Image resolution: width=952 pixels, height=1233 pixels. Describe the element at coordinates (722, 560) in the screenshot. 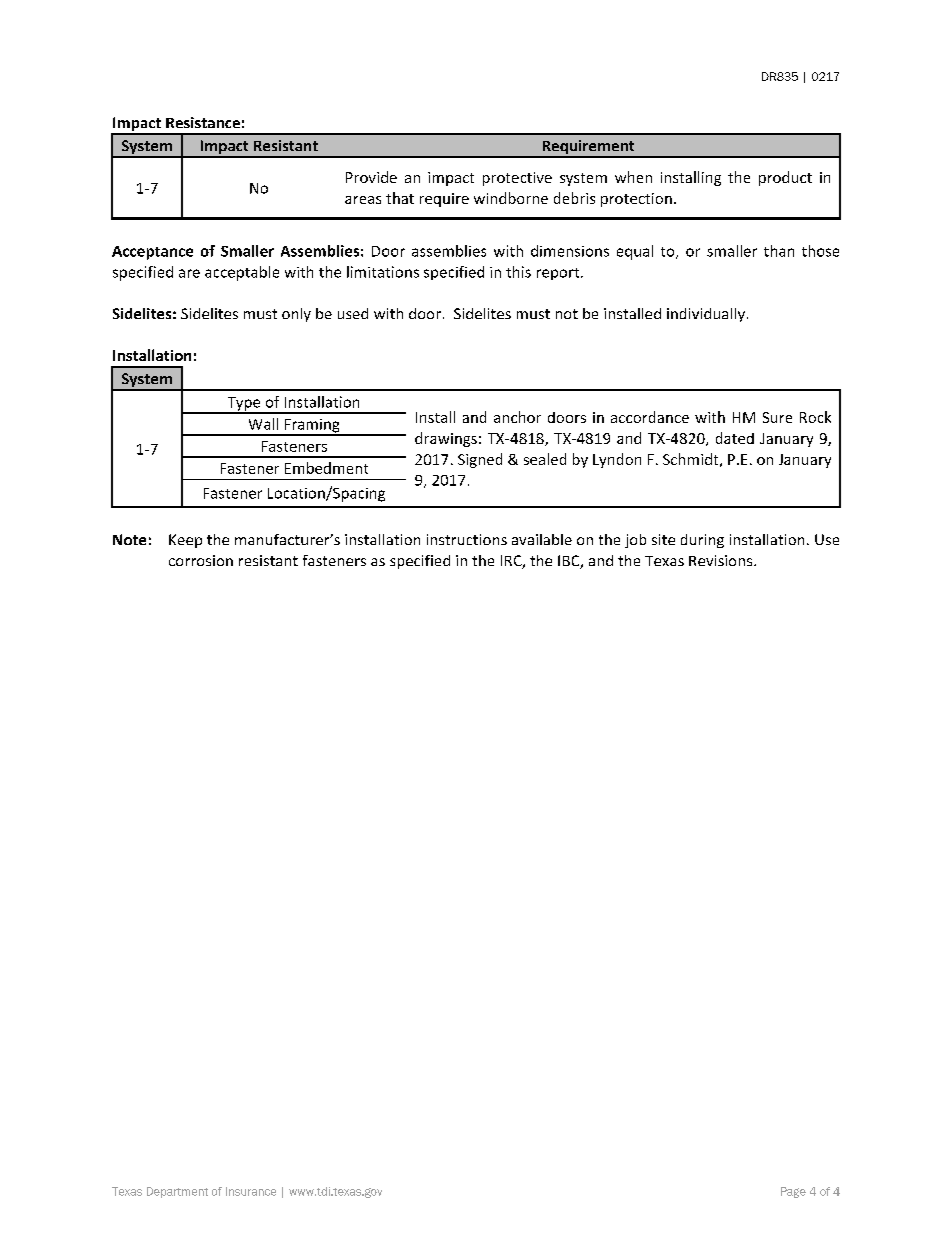

I see `Revisions` at that location.
